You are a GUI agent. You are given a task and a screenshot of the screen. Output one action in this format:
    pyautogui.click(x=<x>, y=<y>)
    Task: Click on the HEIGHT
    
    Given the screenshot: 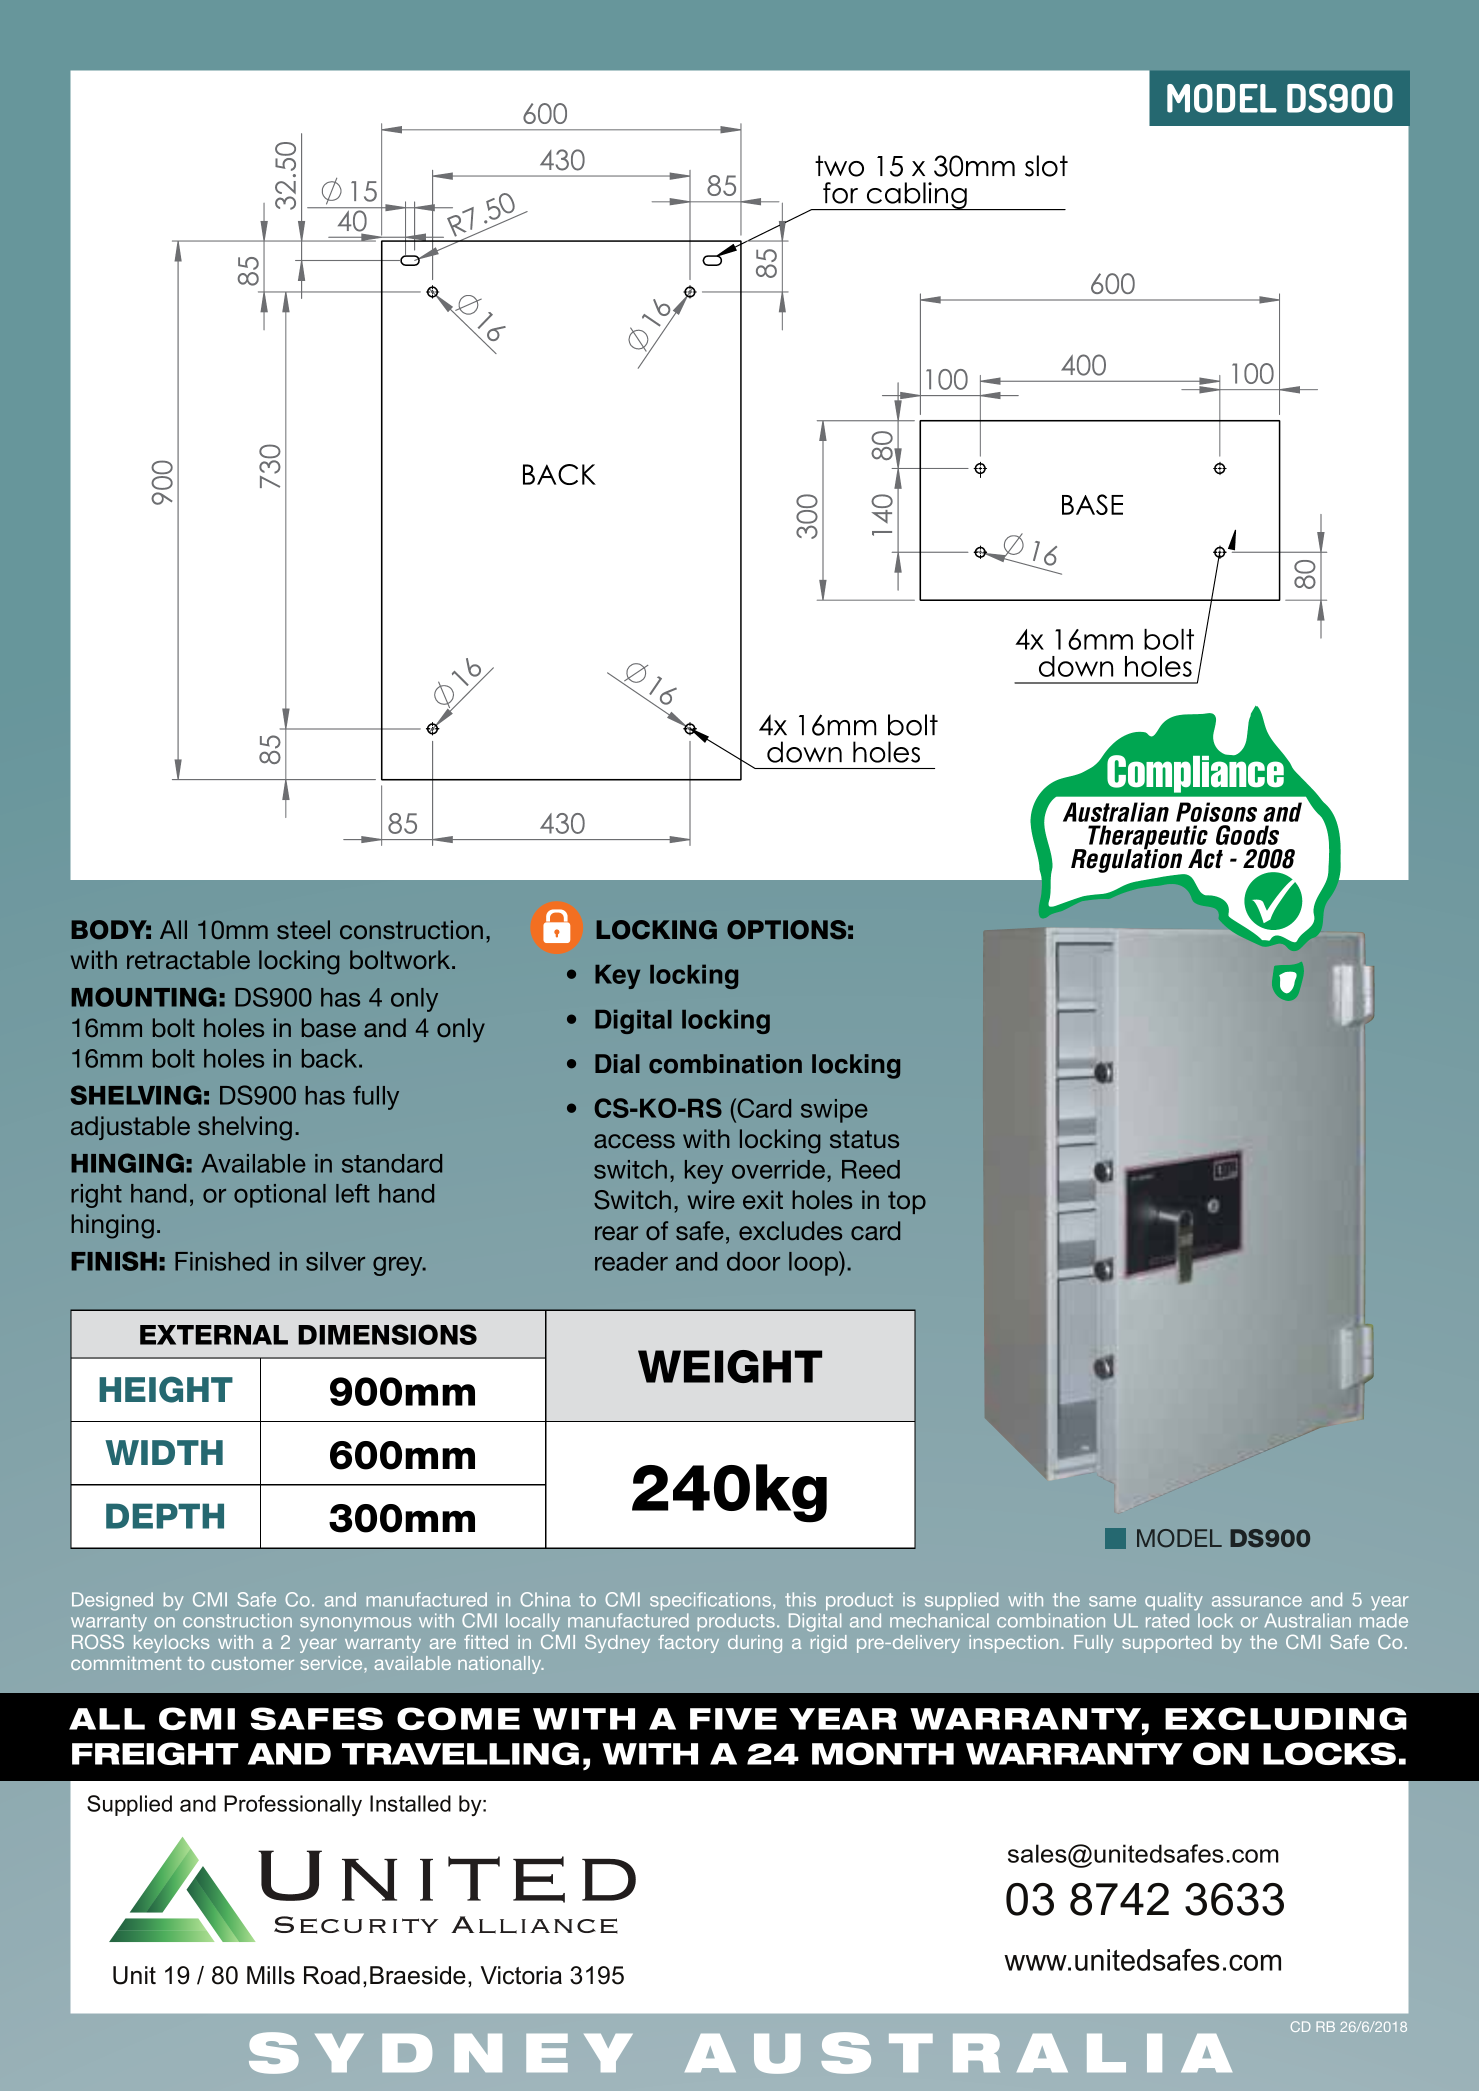 What is the action you would take?
    pyautogui.click(x=166, y=1389)
